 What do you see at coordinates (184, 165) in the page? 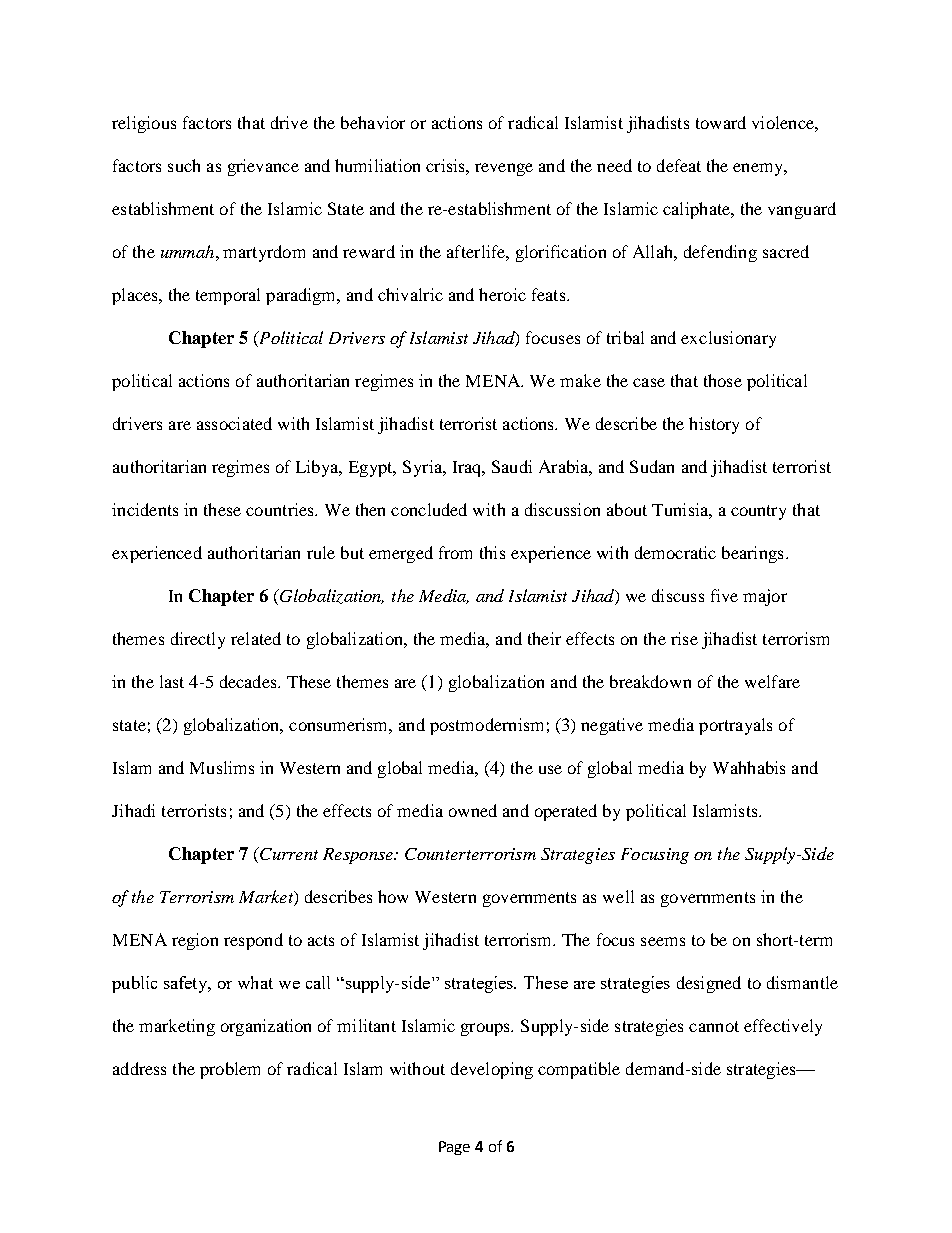
I see `such` at bounding box center [184, 165].
